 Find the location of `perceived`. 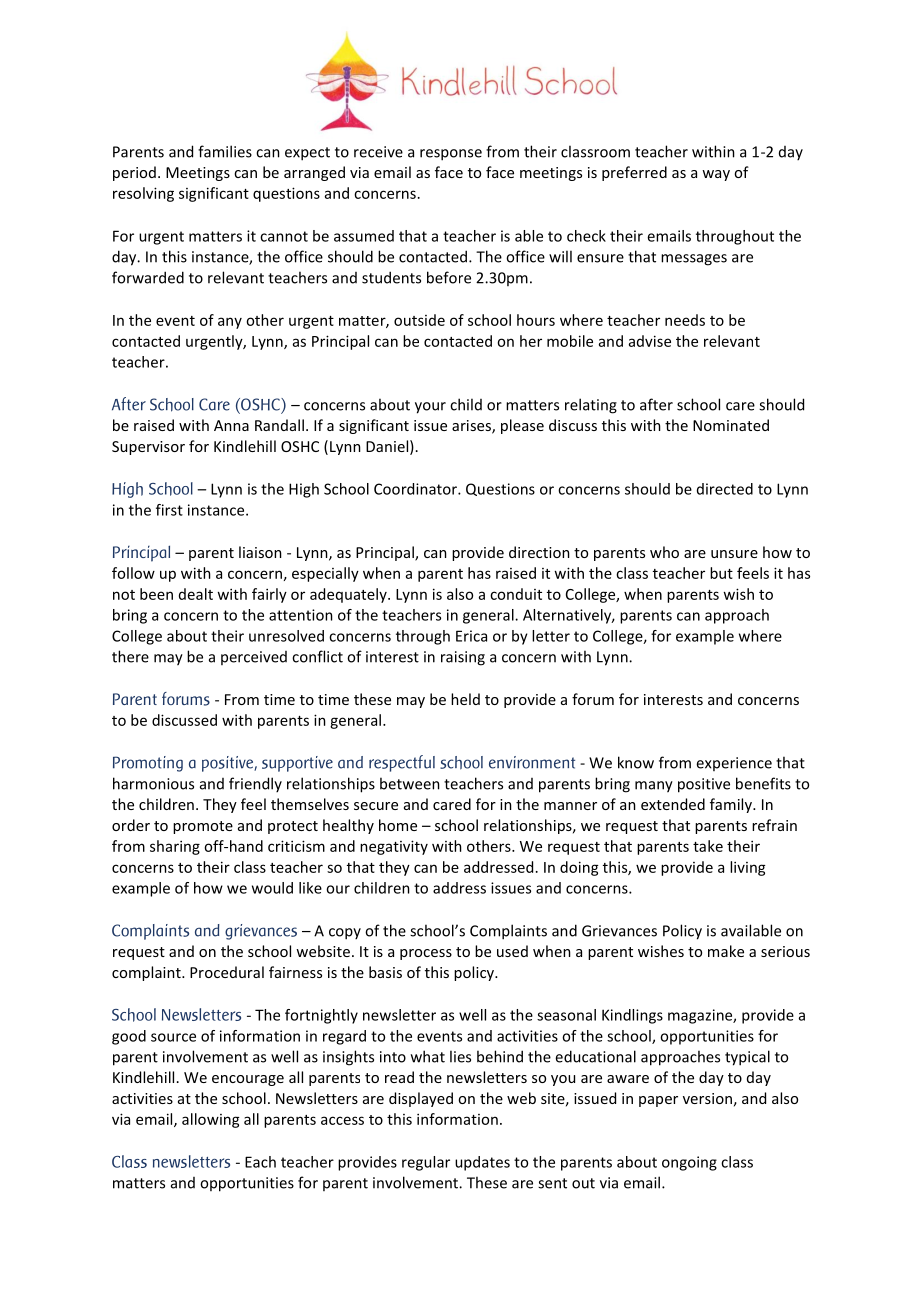

perceived is located at coordinates (254, 658).
